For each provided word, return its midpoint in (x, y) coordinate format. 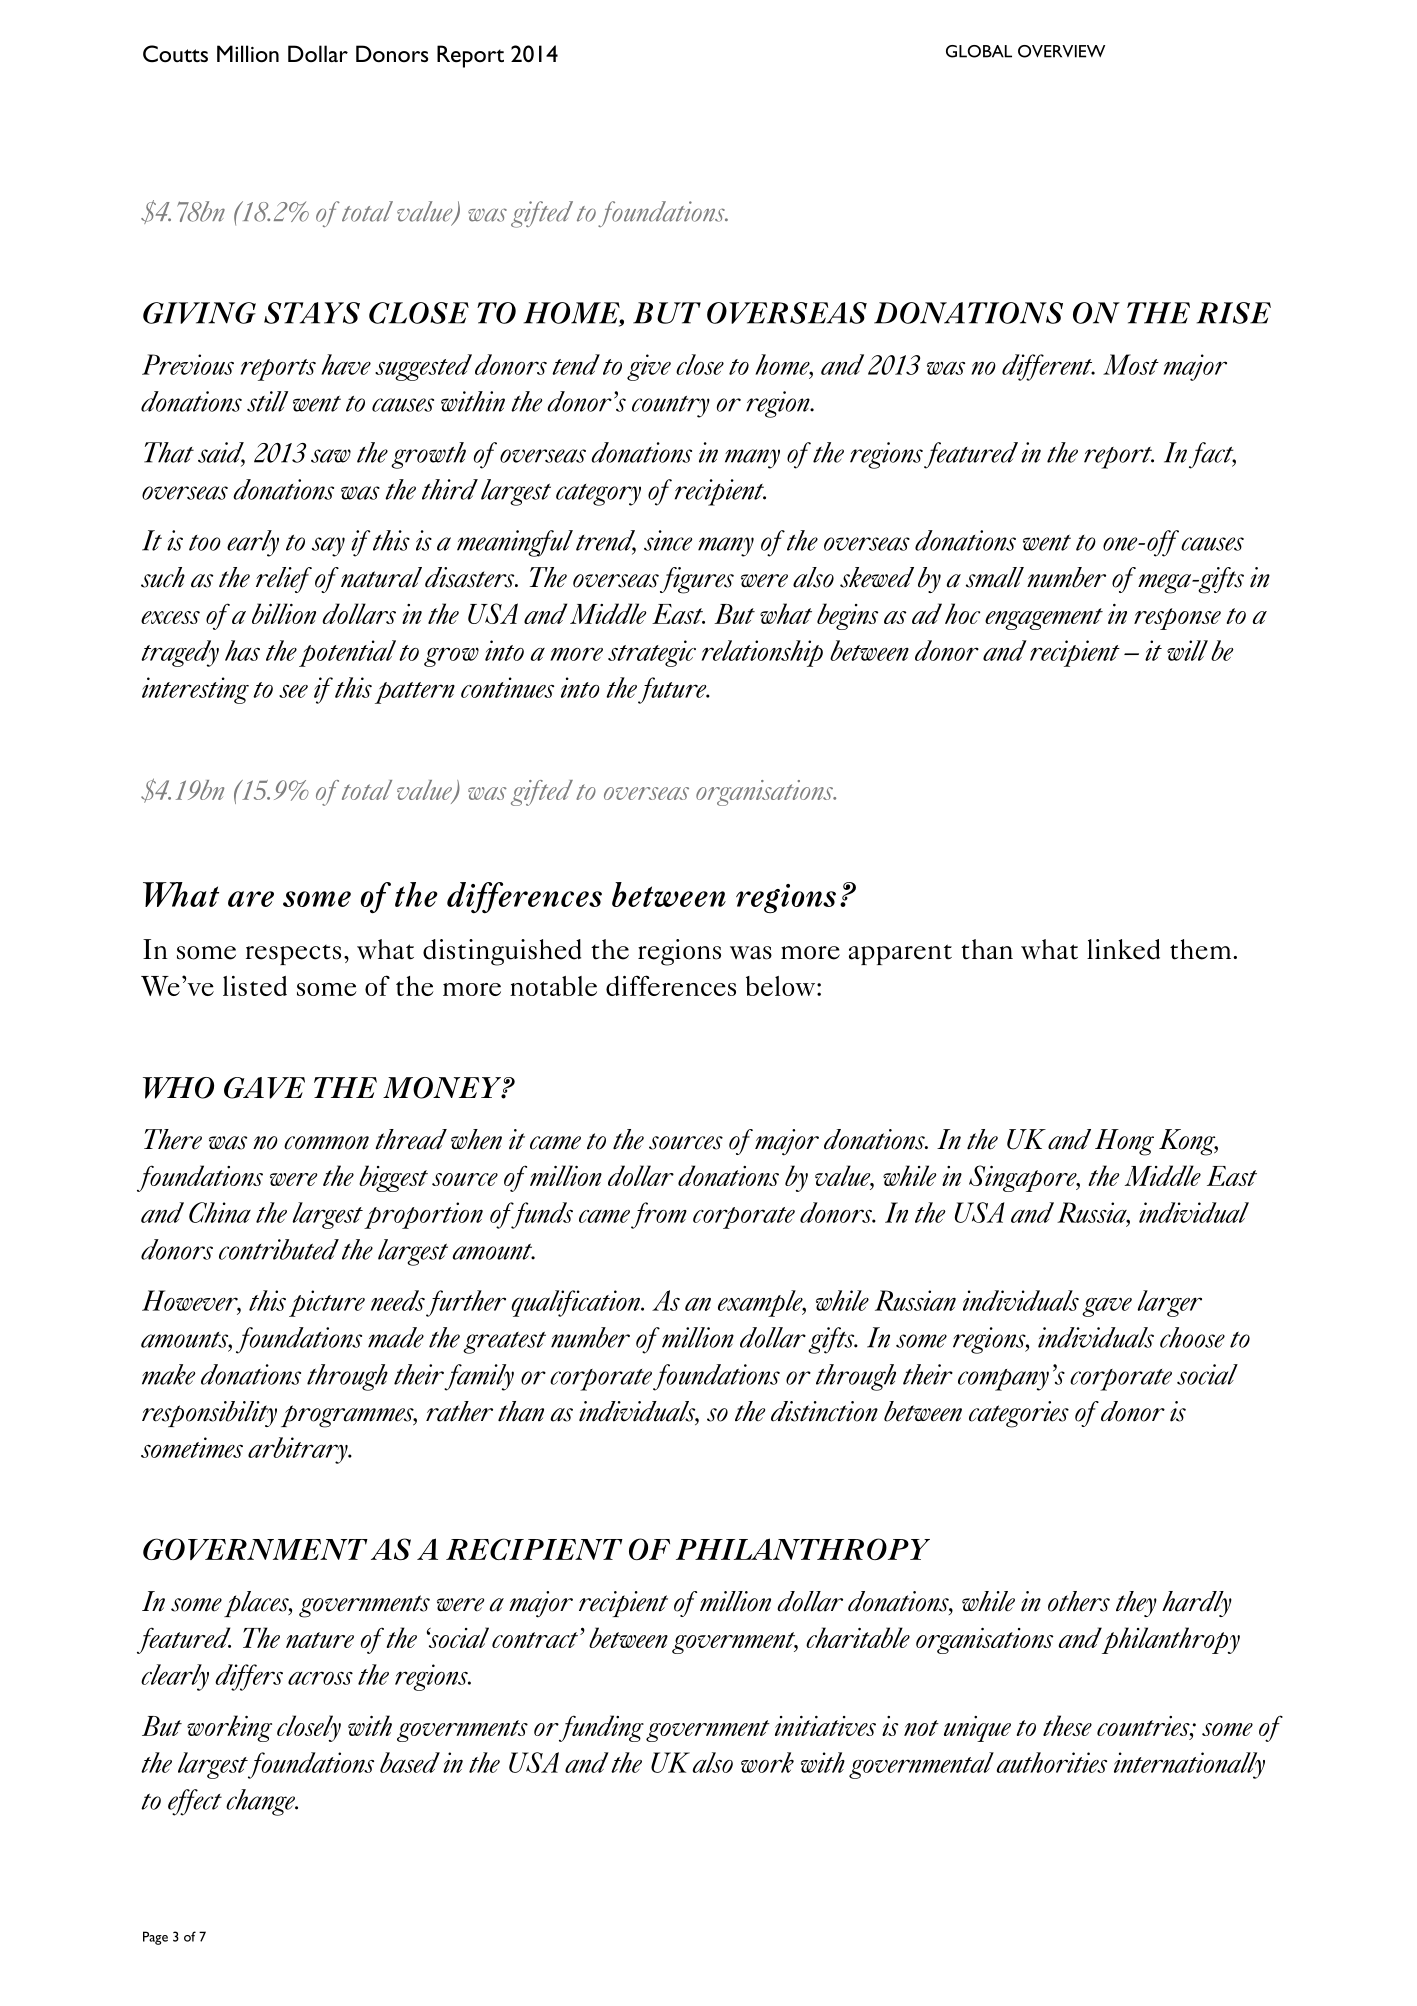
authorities (1051, 1762)
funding (601, 1728)
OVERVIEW (1061, 51)
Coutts (175, 54)
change (262, 1802)
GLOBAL (979, 51)
